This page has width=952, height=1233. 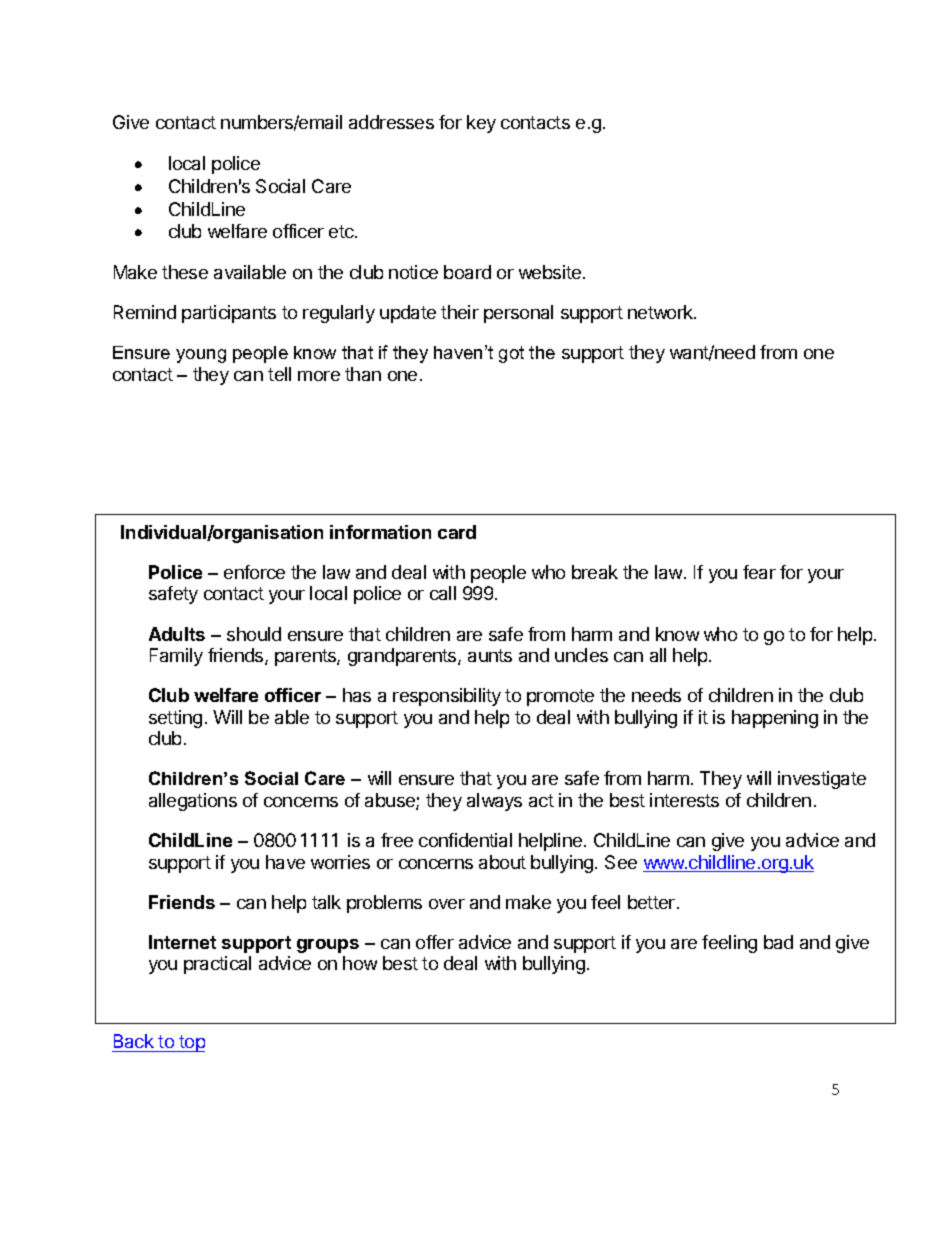 What do you see at coordinates (201, 356) in the page?
I see `young` at bounding box center [201, 356].
